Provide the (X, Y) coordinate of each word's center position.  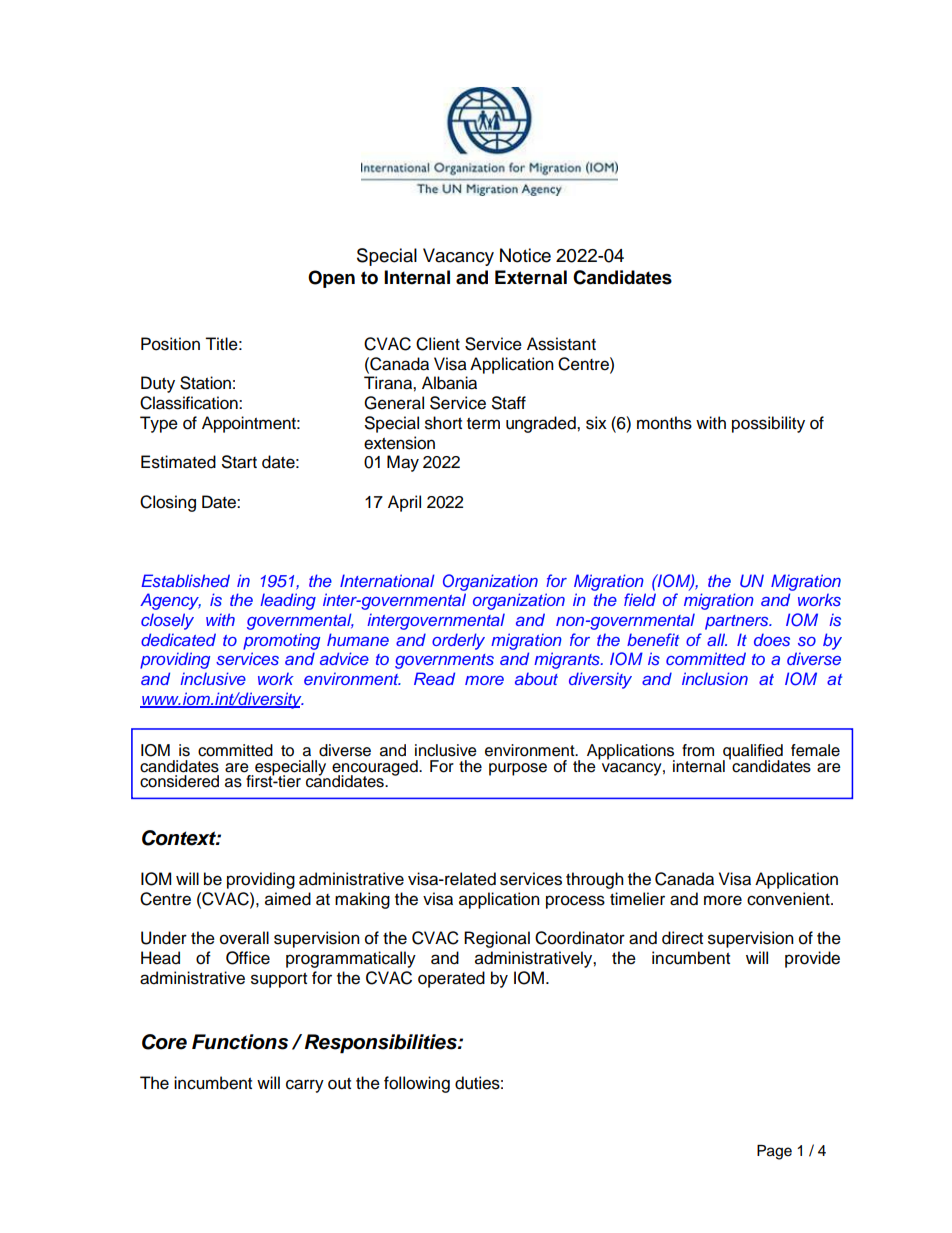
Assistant (561, 344)
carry (305, 1086)
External (531, 277)
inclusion (715, 678)
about (536, 678)
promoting (281, 641)
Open (331, 279)
